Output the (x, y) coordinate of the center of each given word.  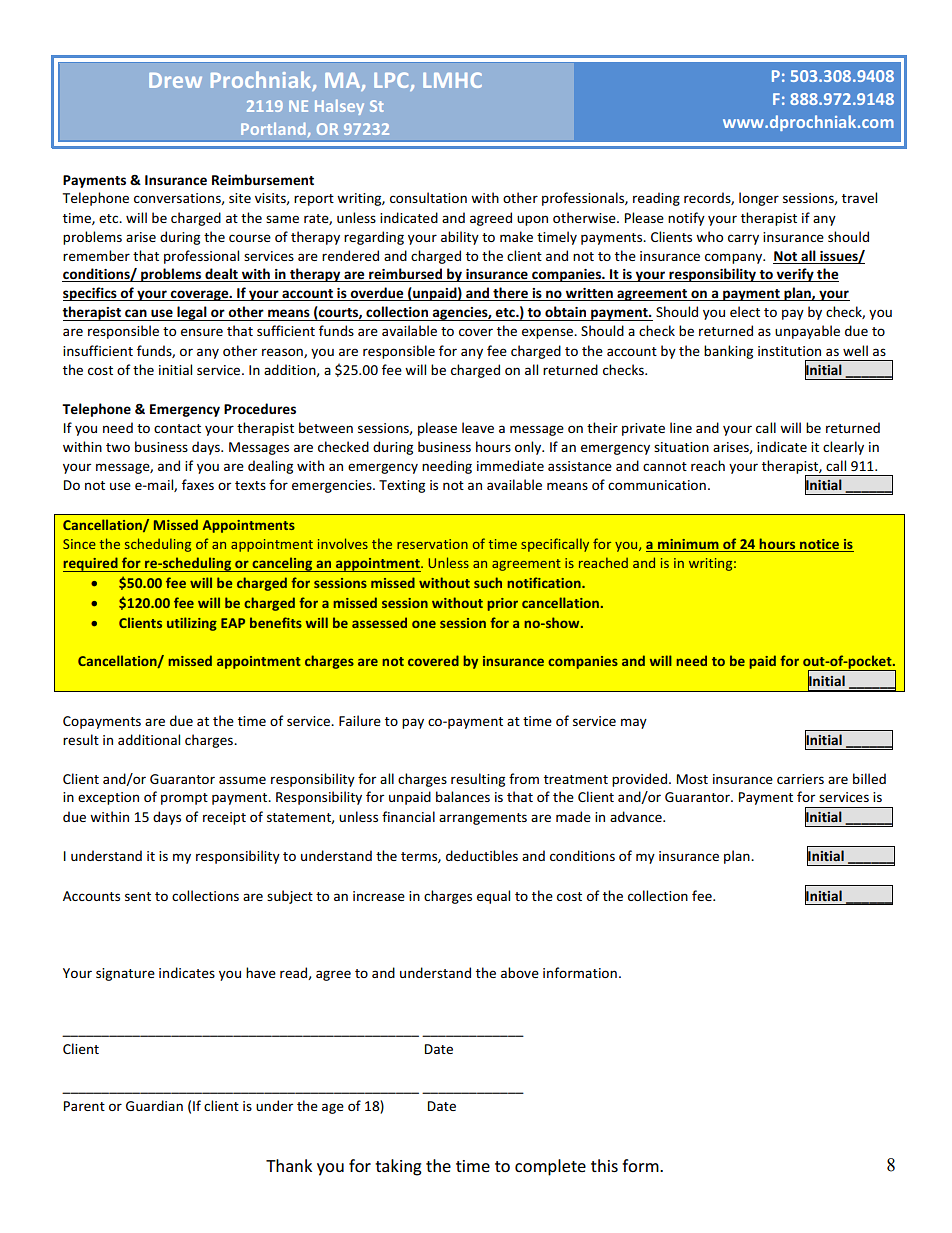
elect (745, 311)
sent (138, 896)
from (524, 778)
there (510, 294)
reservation (432, 544)
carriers (800, 779)
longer (759, 199)
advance (637, 816)
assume (242, 780)
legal (192, 313)
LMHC (452, 80)
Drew (175, 80)
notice (819, 545)
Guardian (154, 1105)
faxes (198, 484)
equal (493, 897)
